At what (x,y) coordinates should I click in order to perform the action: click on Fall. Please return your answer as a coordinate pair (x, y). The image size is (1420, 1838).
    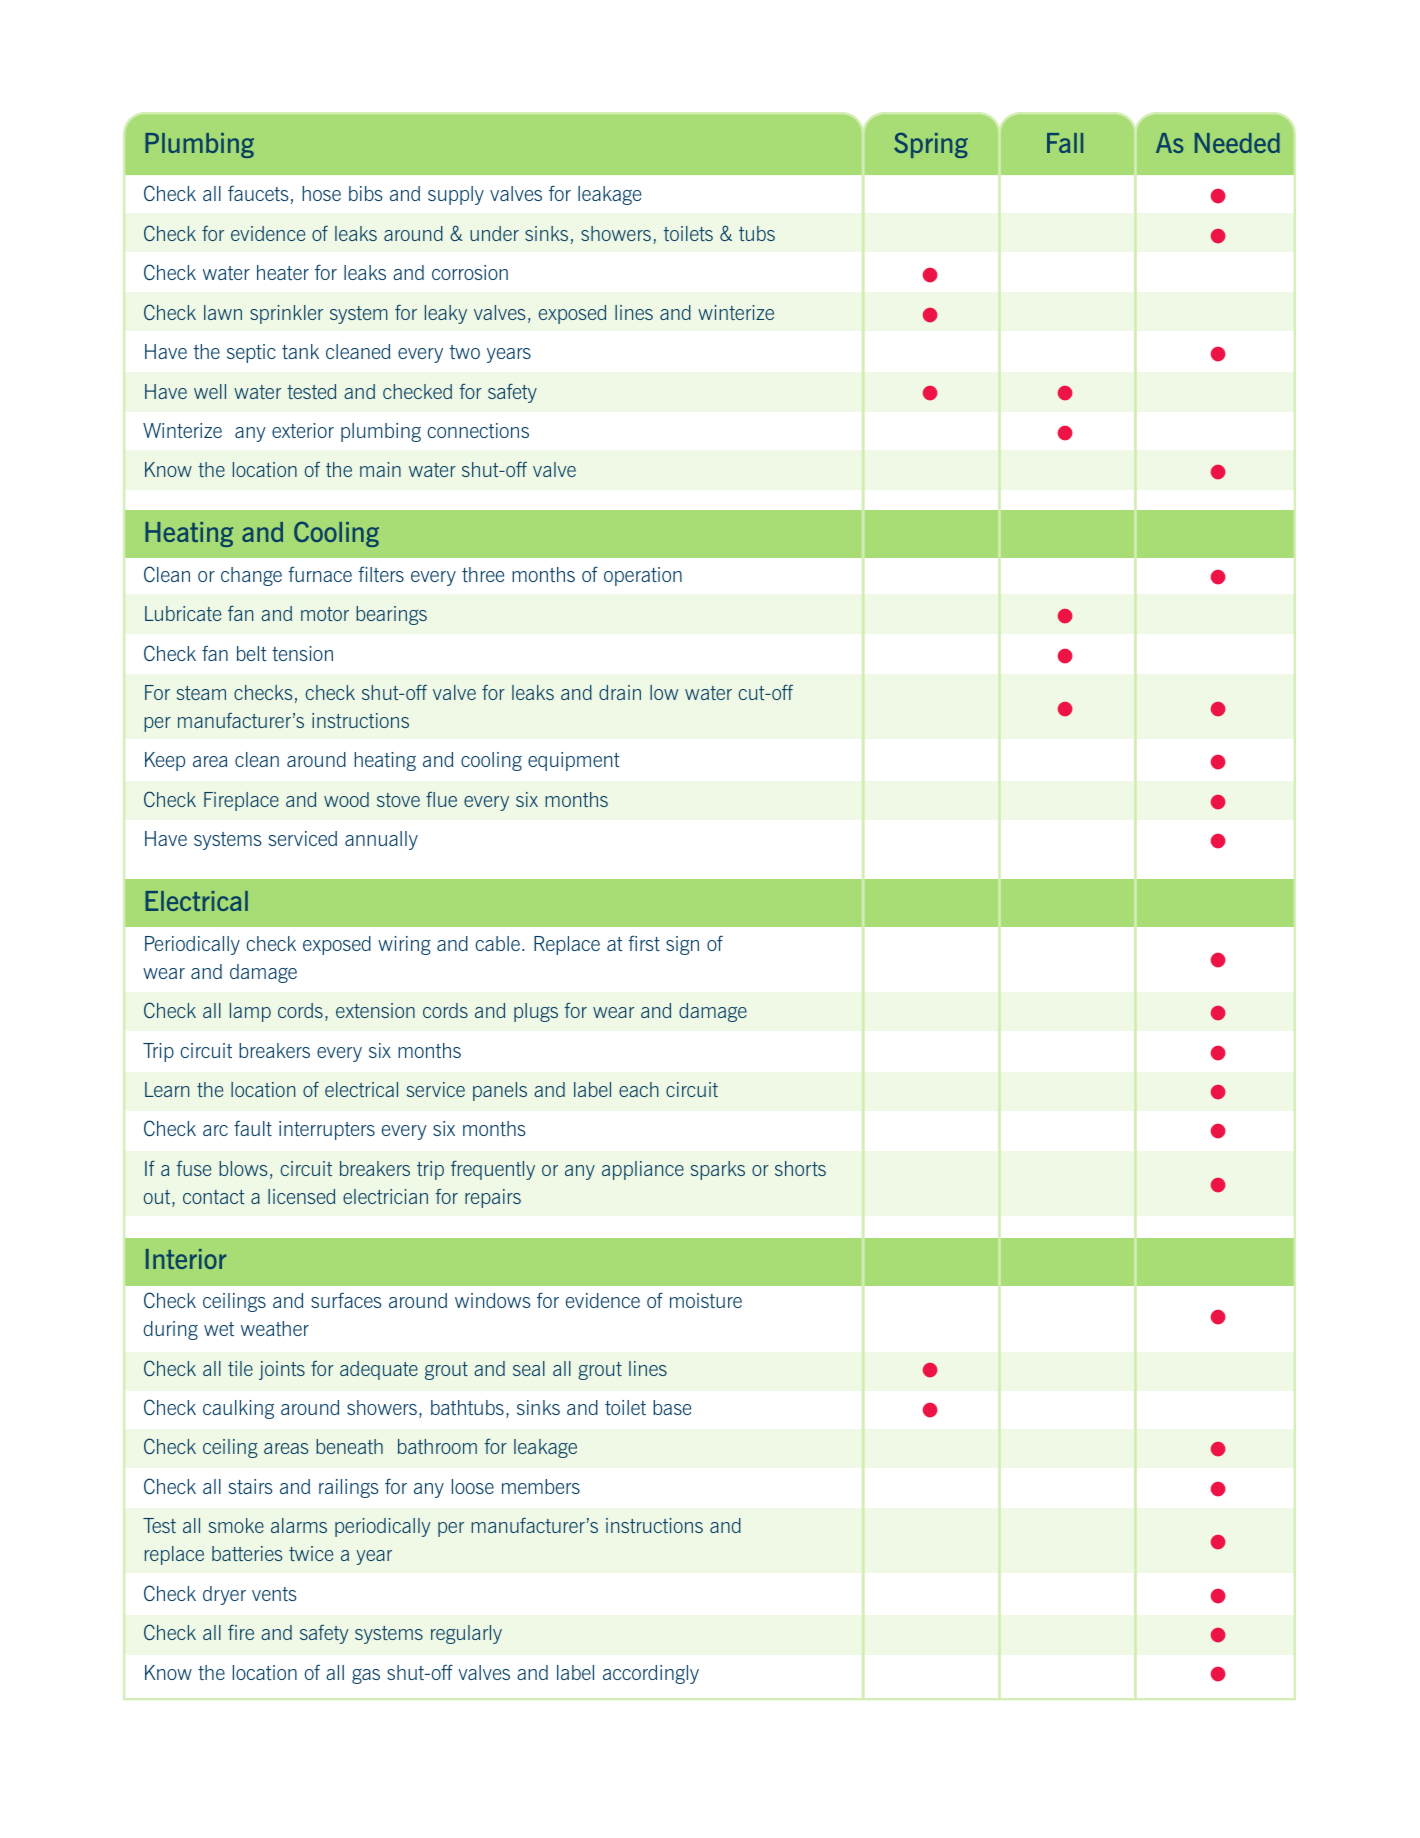
    Looking at the image, I should click on (1065, 143).
